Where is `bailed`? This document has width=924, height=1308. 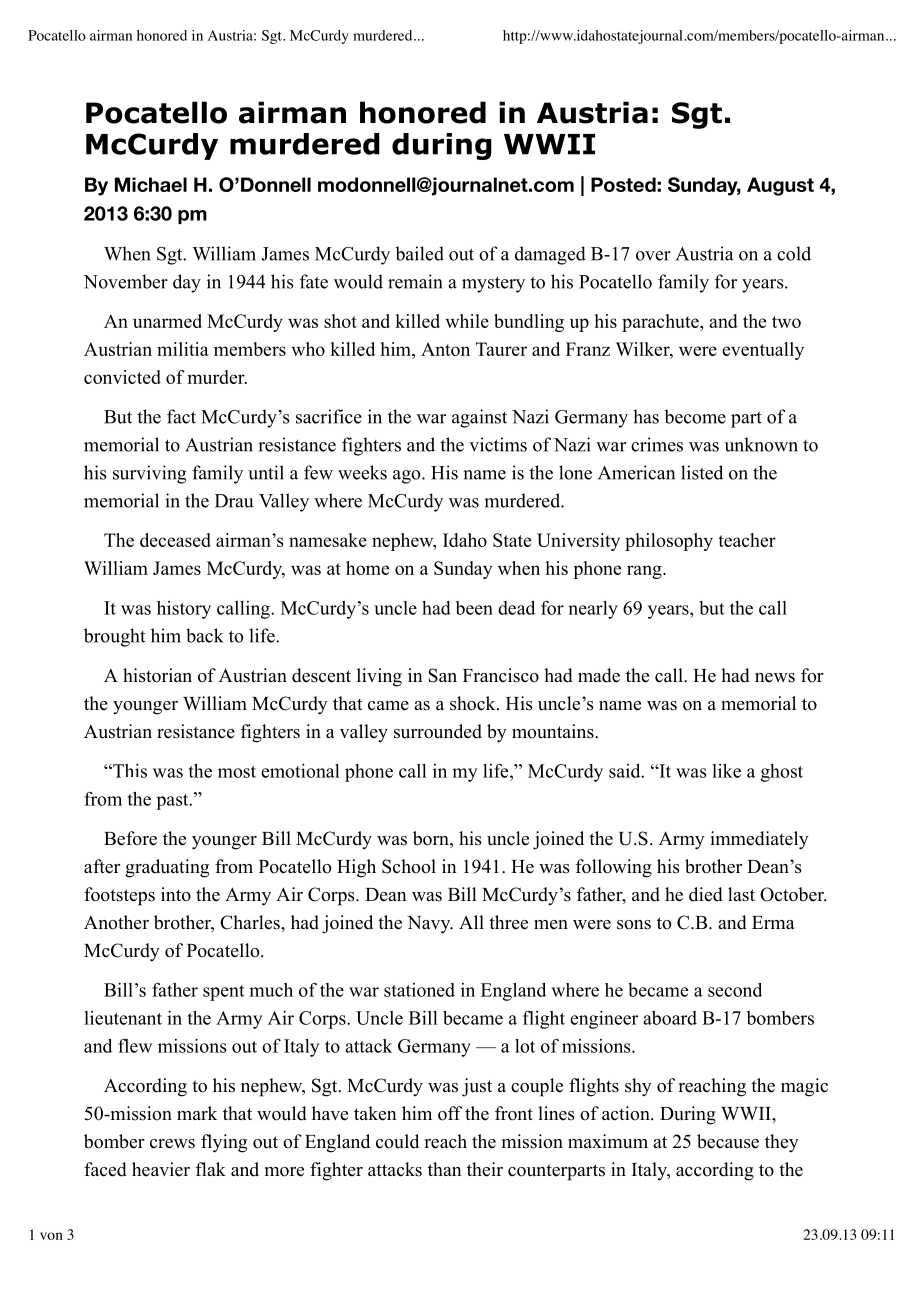
bailed is located at coordinates (419, 253).
